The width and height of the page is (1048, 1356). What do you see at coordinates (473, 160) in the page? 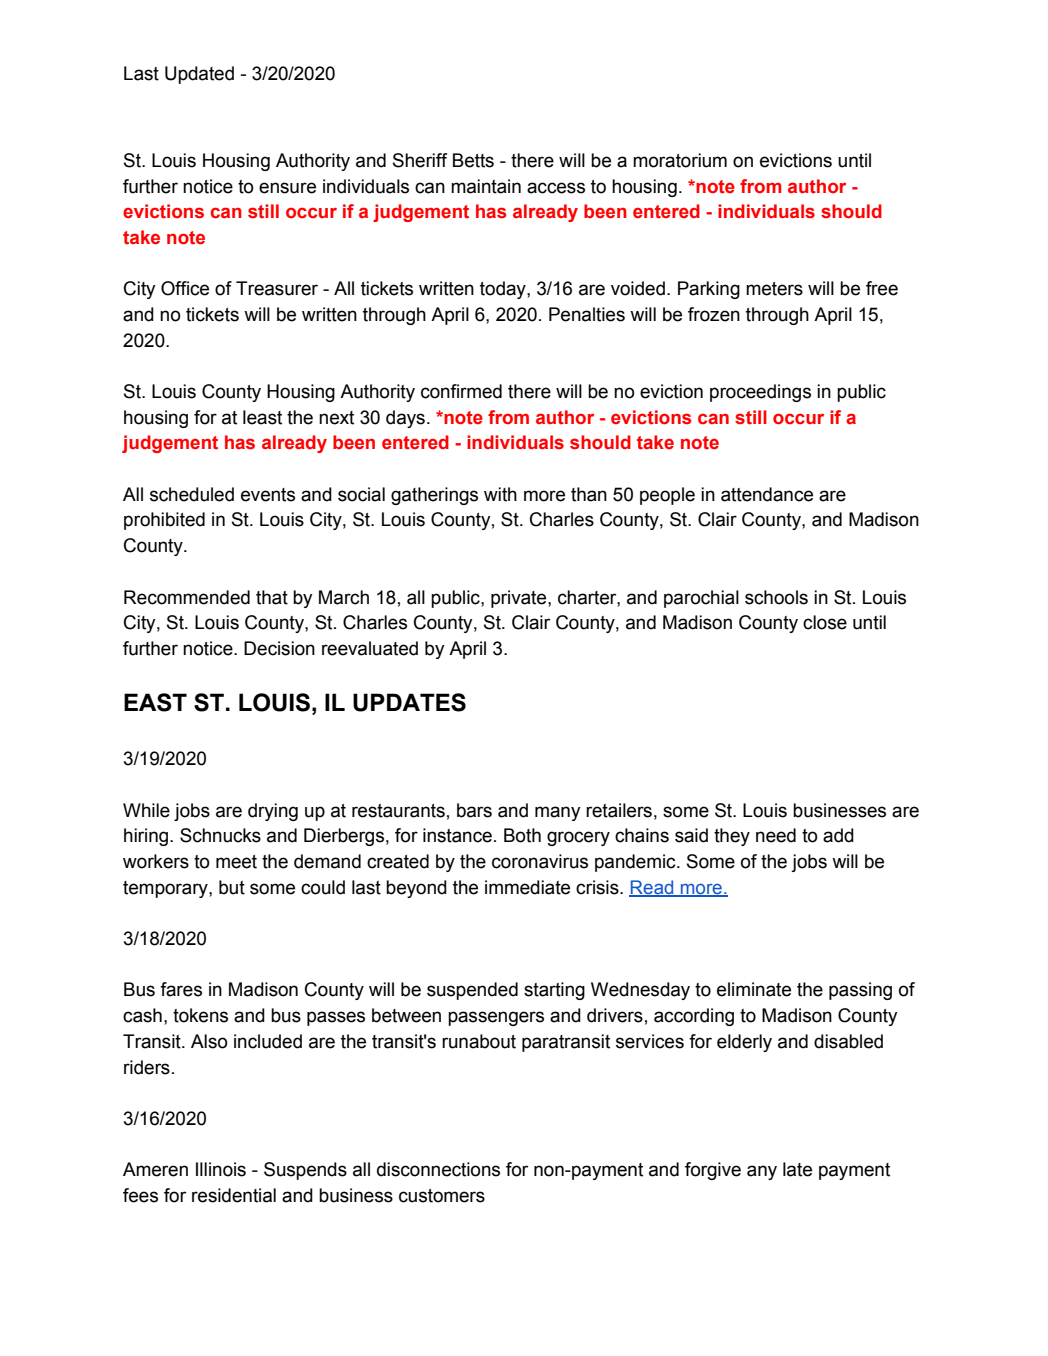
I see `Betts` at bounding box center [473, 160].
